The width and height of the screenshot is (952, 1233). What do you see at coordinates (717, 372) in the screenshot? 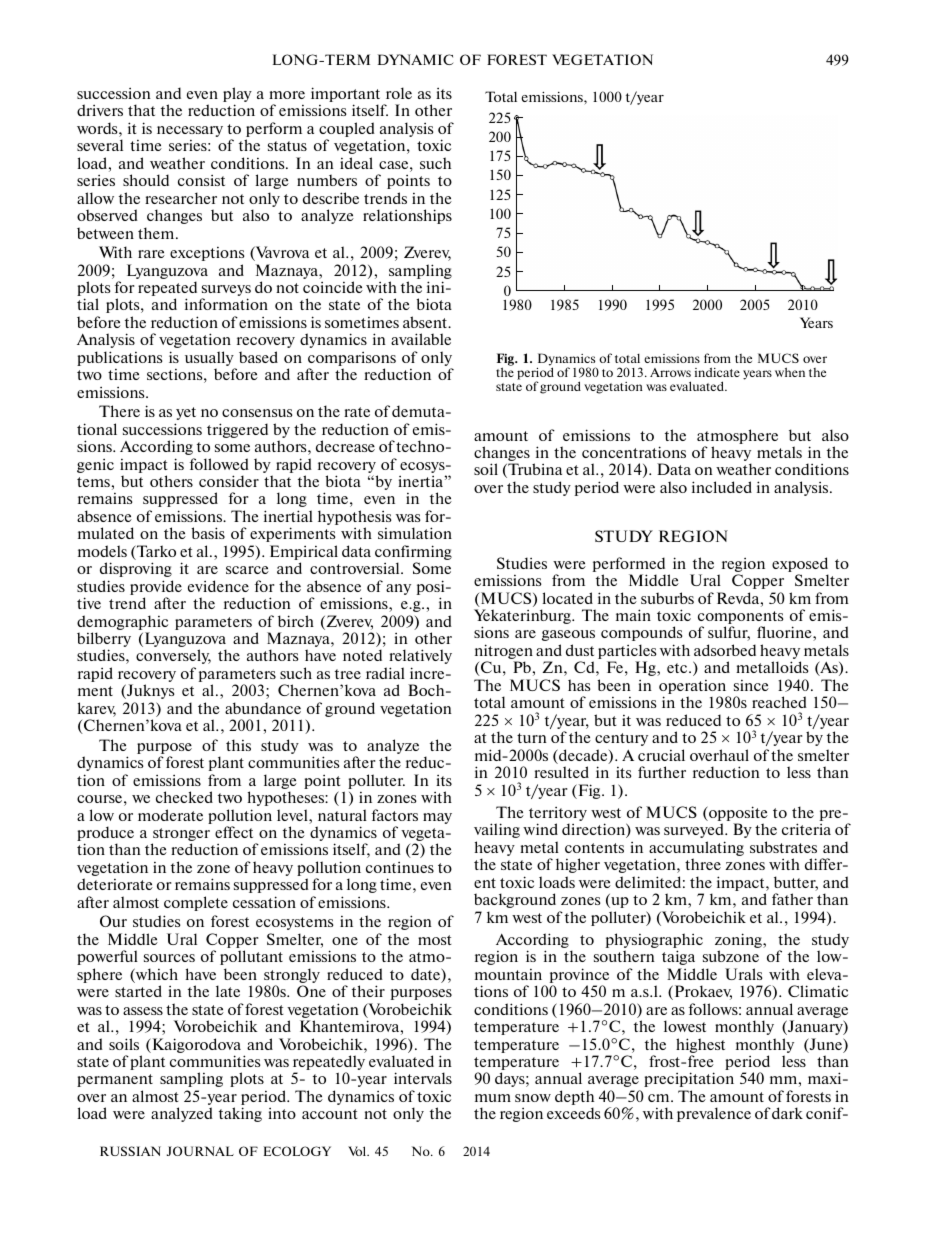
I see `indicate` at bounding box center [717, 372].
